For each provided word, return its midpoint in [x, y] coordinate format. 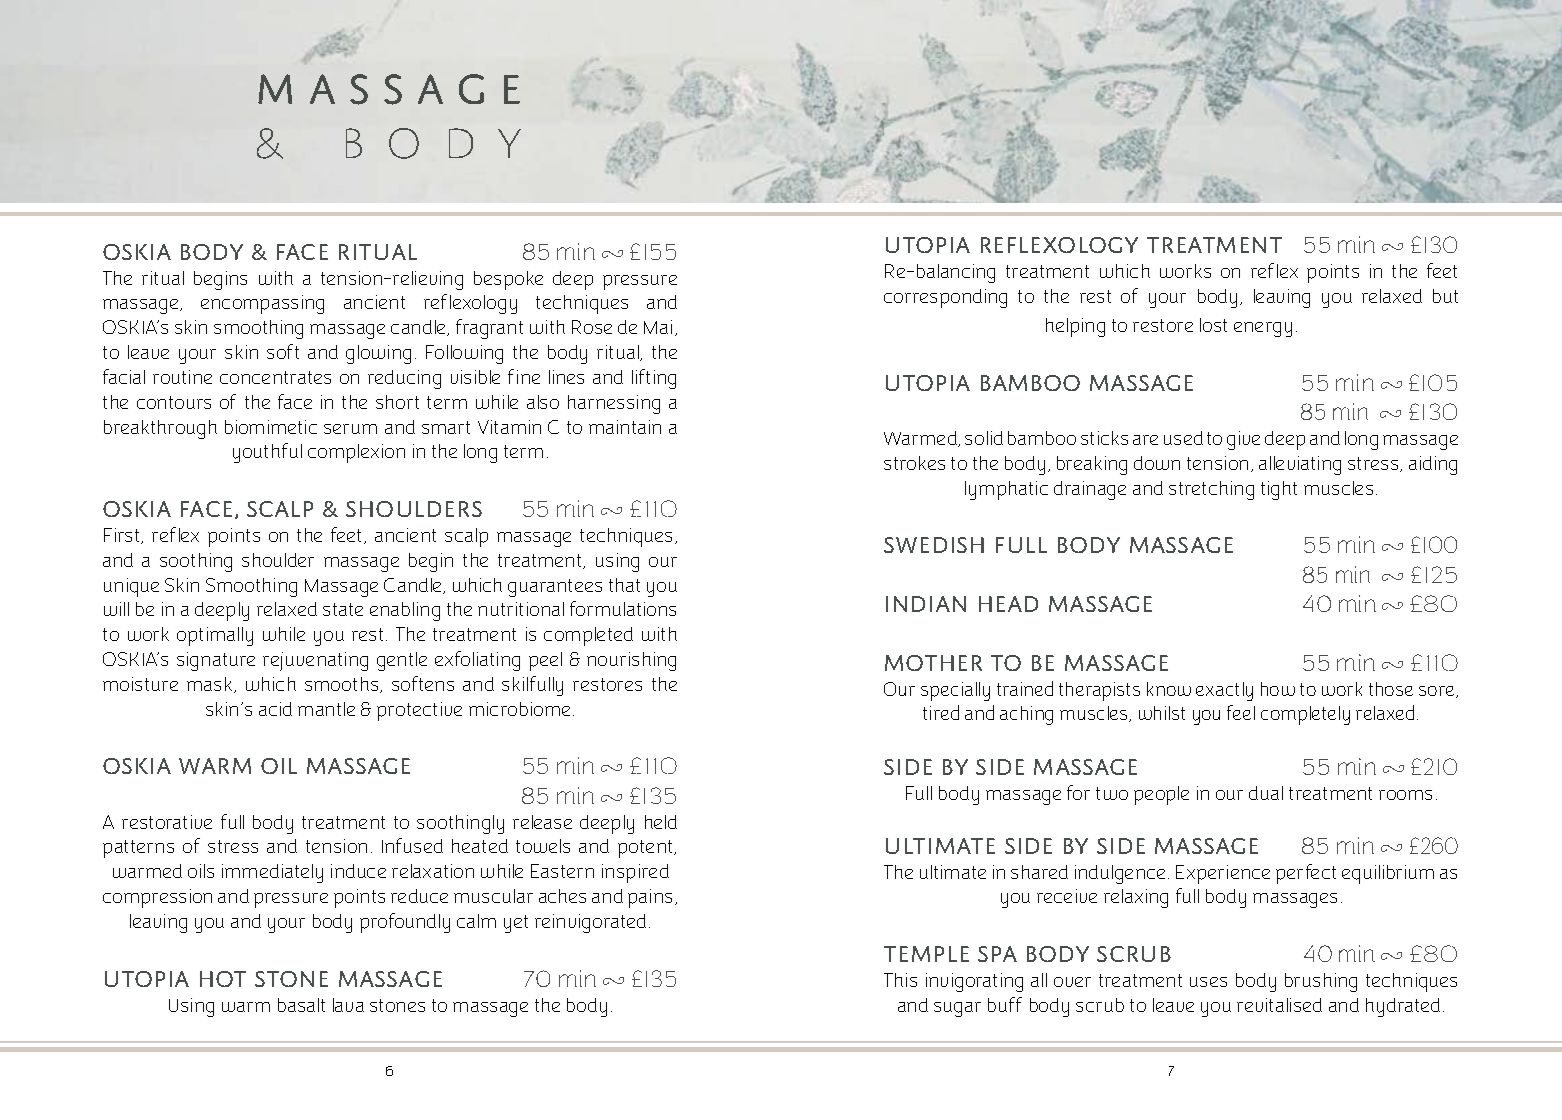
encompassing [262, 304]
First [123, 536]
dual [1266, 793]
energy [1263, 329]
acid [275, 709]
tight [1279, 490]
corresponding [945, 298]
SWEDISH [934, 545]
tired [941, 712]
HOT [223, 979]
